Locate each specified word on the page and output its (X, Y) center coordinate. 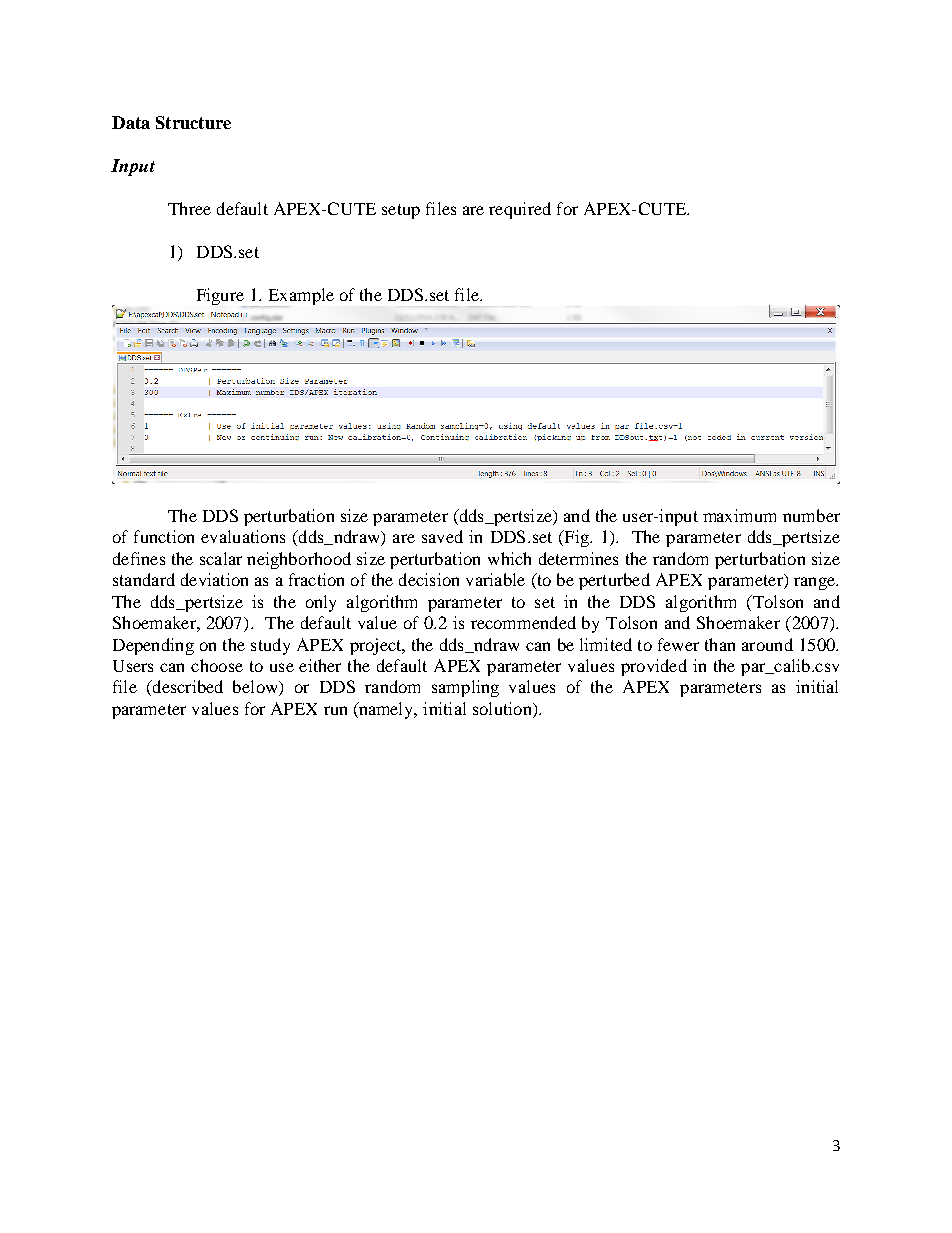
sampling (465, 688)
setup (401, 211)
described (186, 688)
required (520, 210)
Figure (221, 297)
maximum (739, 515)
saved (442, 536)
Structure (193, 122)
